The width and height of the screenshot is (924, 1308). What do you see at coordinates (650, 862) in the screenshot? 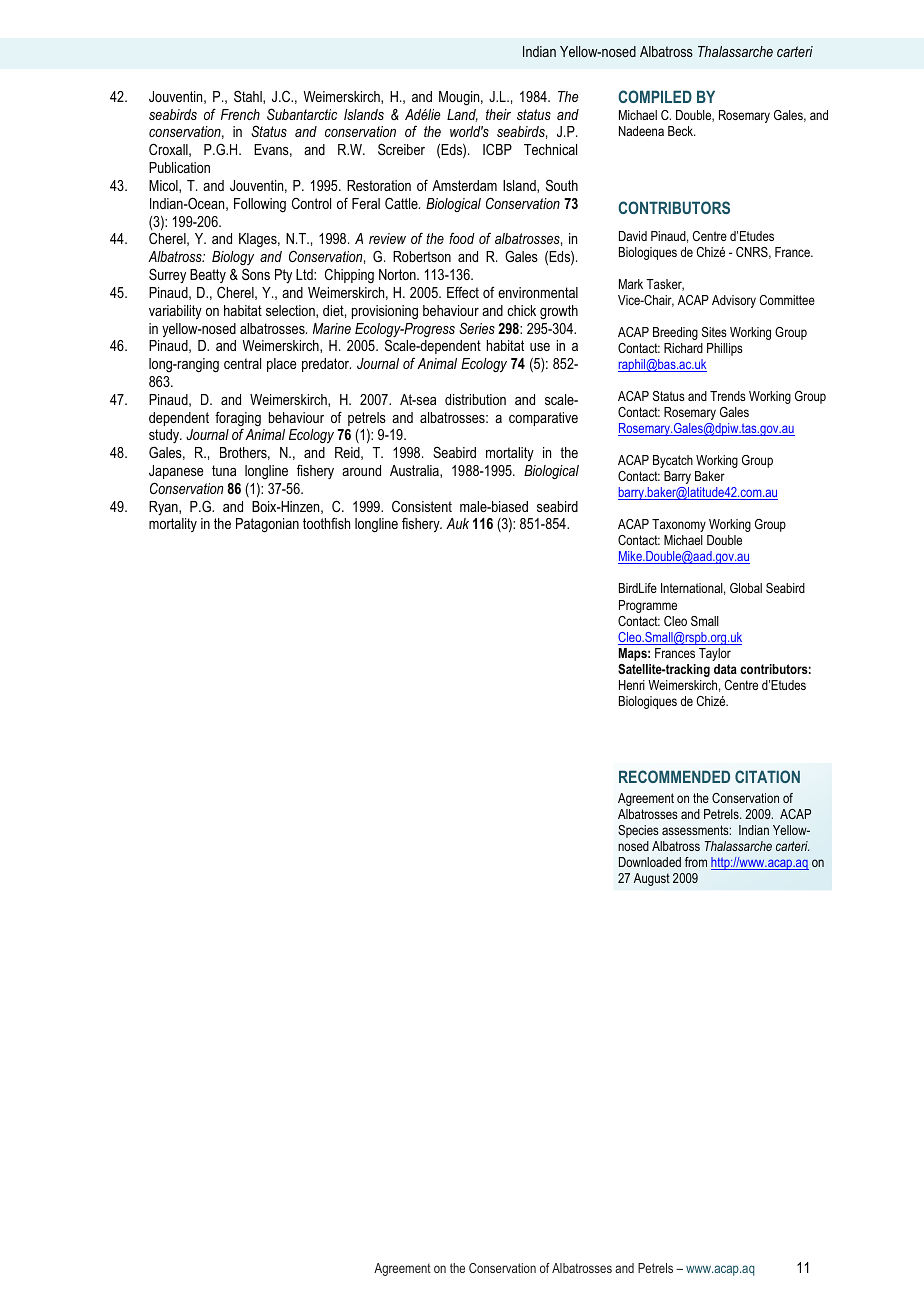
I see `Downloaded` at bounding box center [650, 862].
